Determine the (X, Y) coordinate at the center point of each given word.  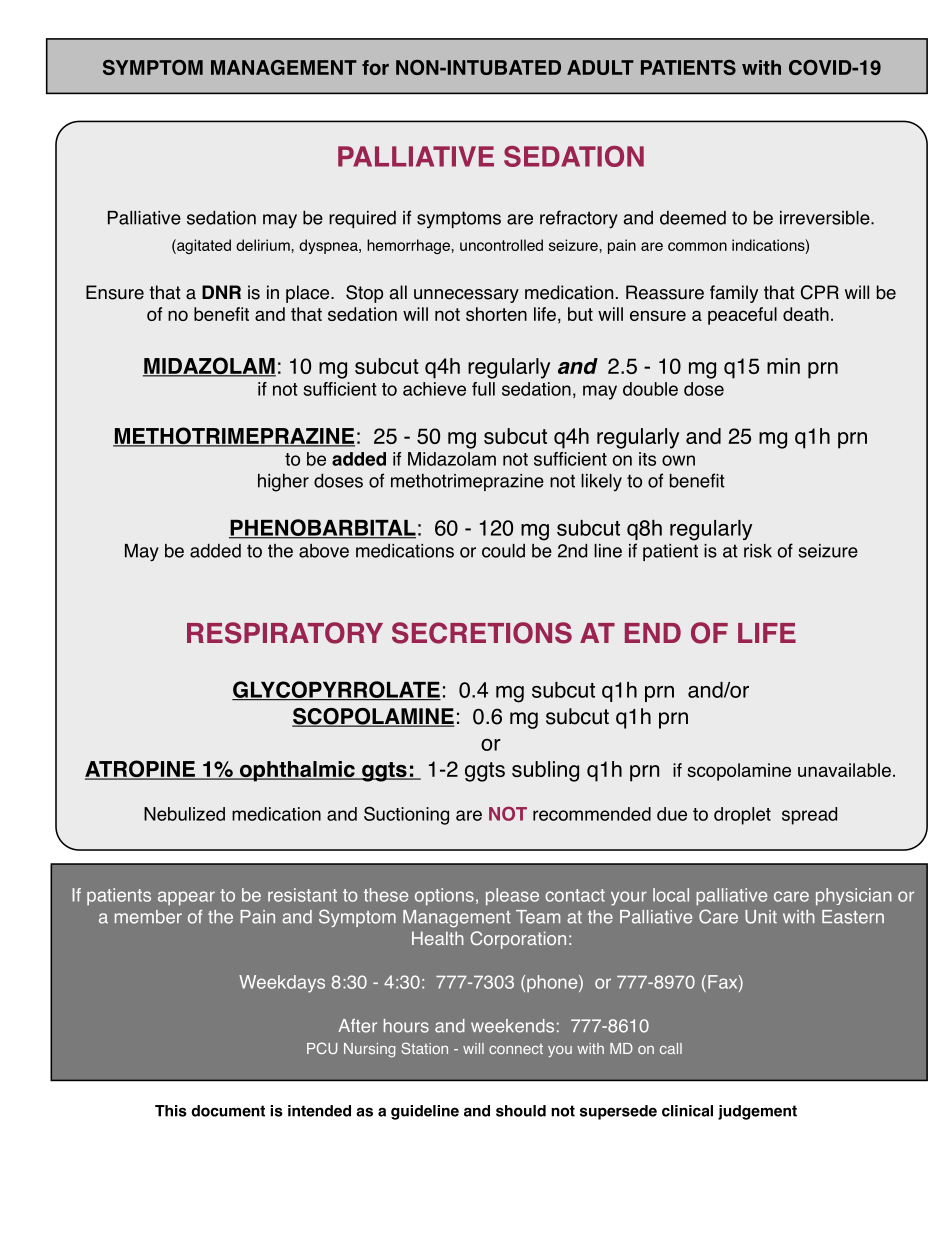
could (503, 551)
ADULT (600, 67)
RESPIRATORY (285, 633)
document (228, 1111)
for (375, 67)
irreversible (826, 218)
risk (758, 551)
